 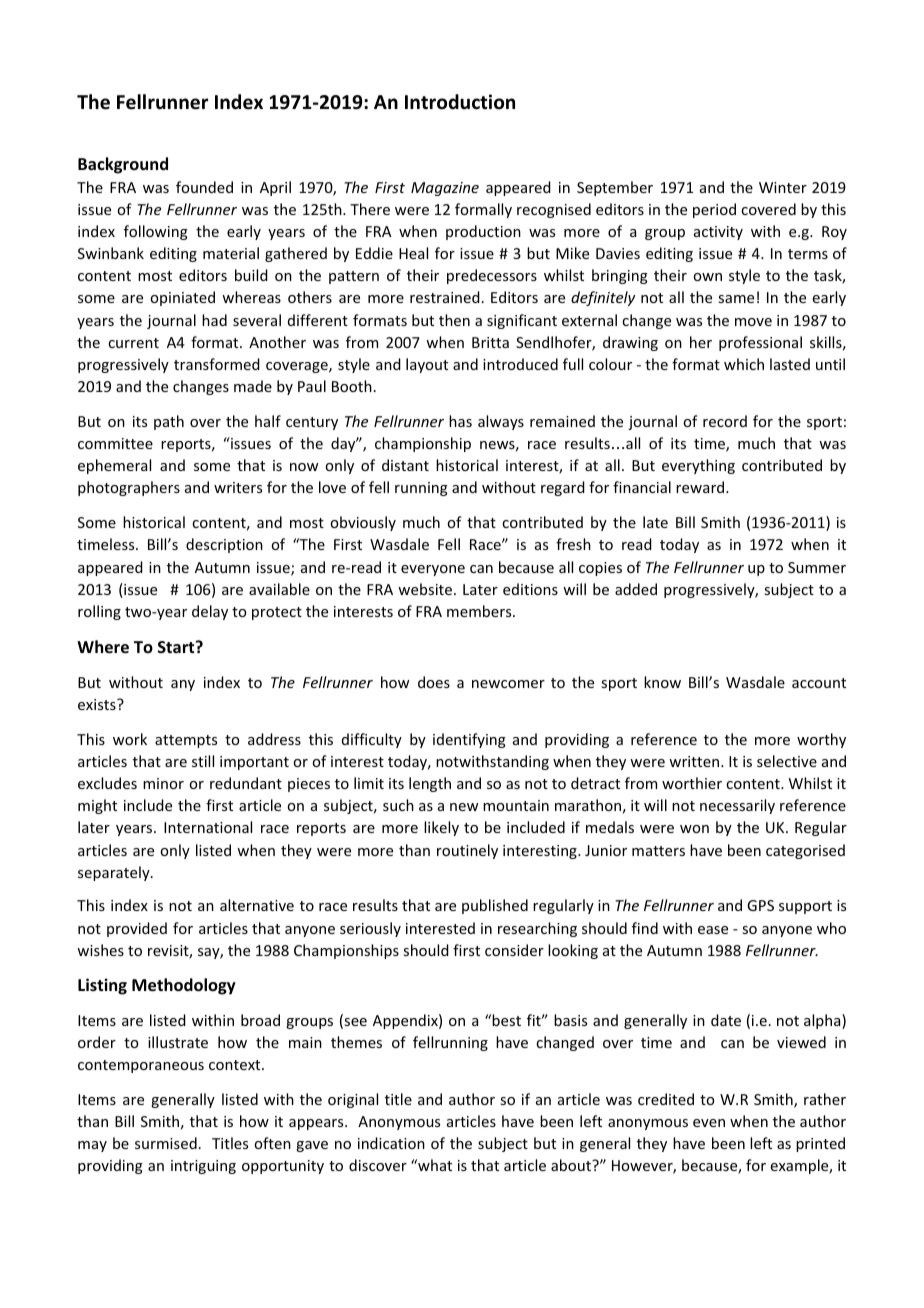 I want to click on members, so click(x=480, y=611).
